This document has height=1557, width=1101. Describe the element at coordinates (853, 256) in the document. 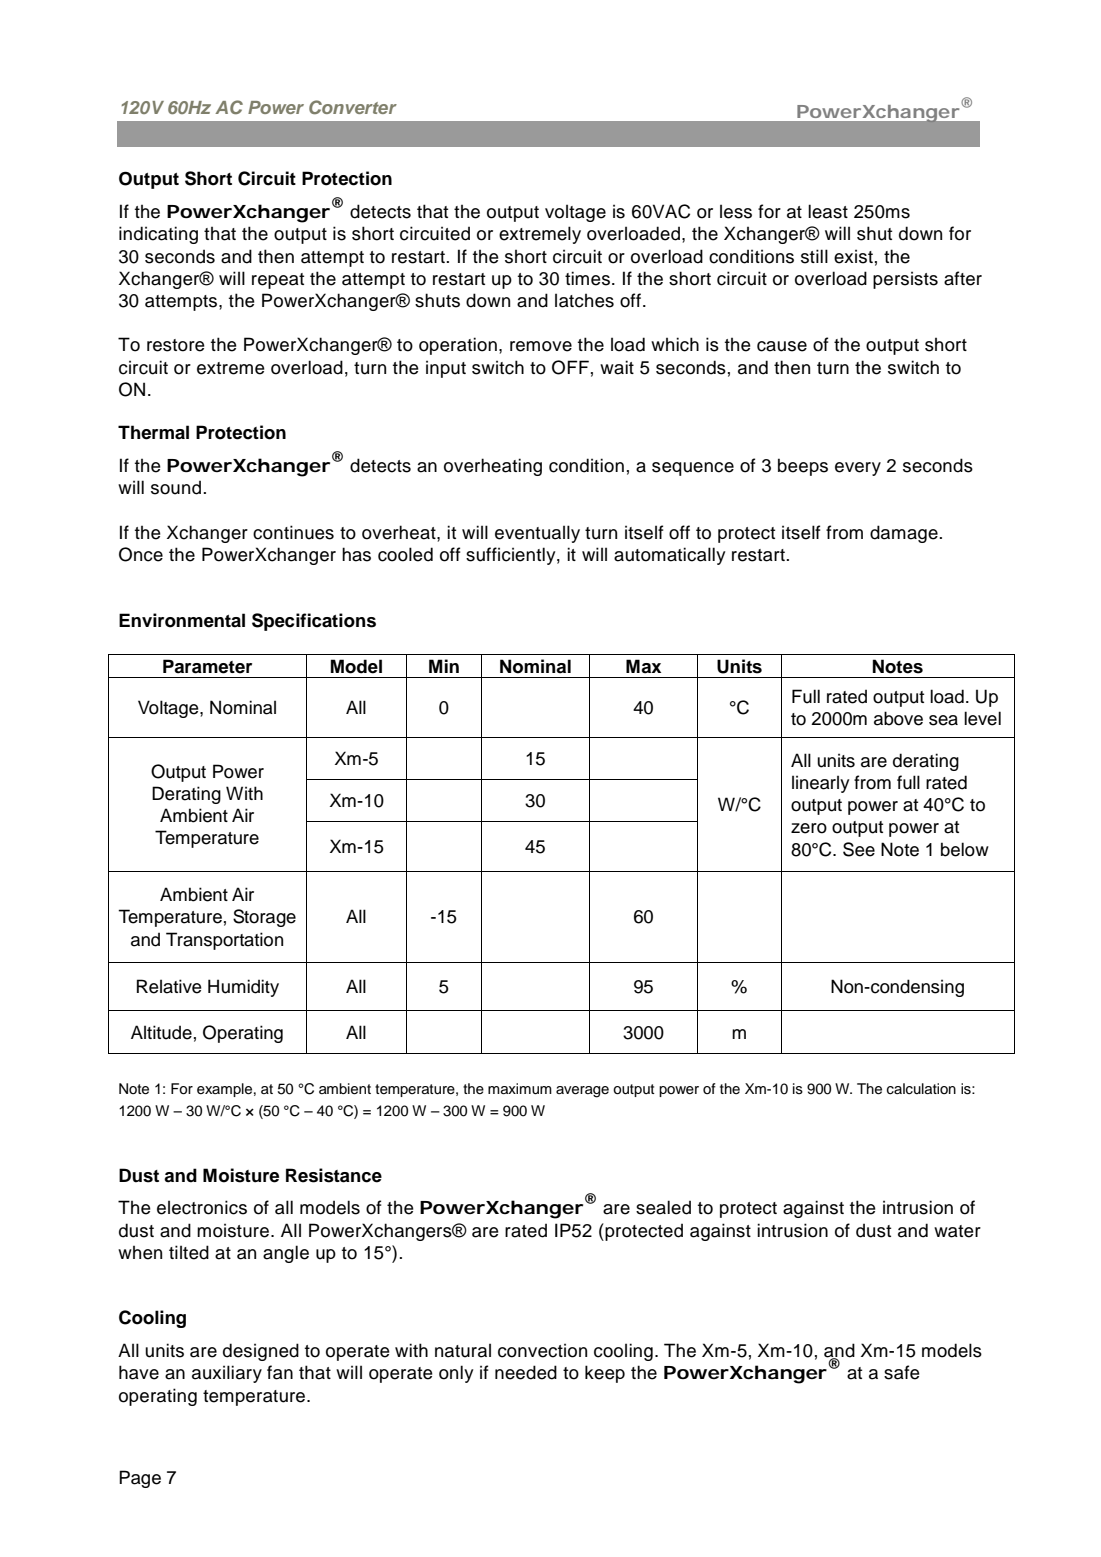

I see `exist` at that location.
